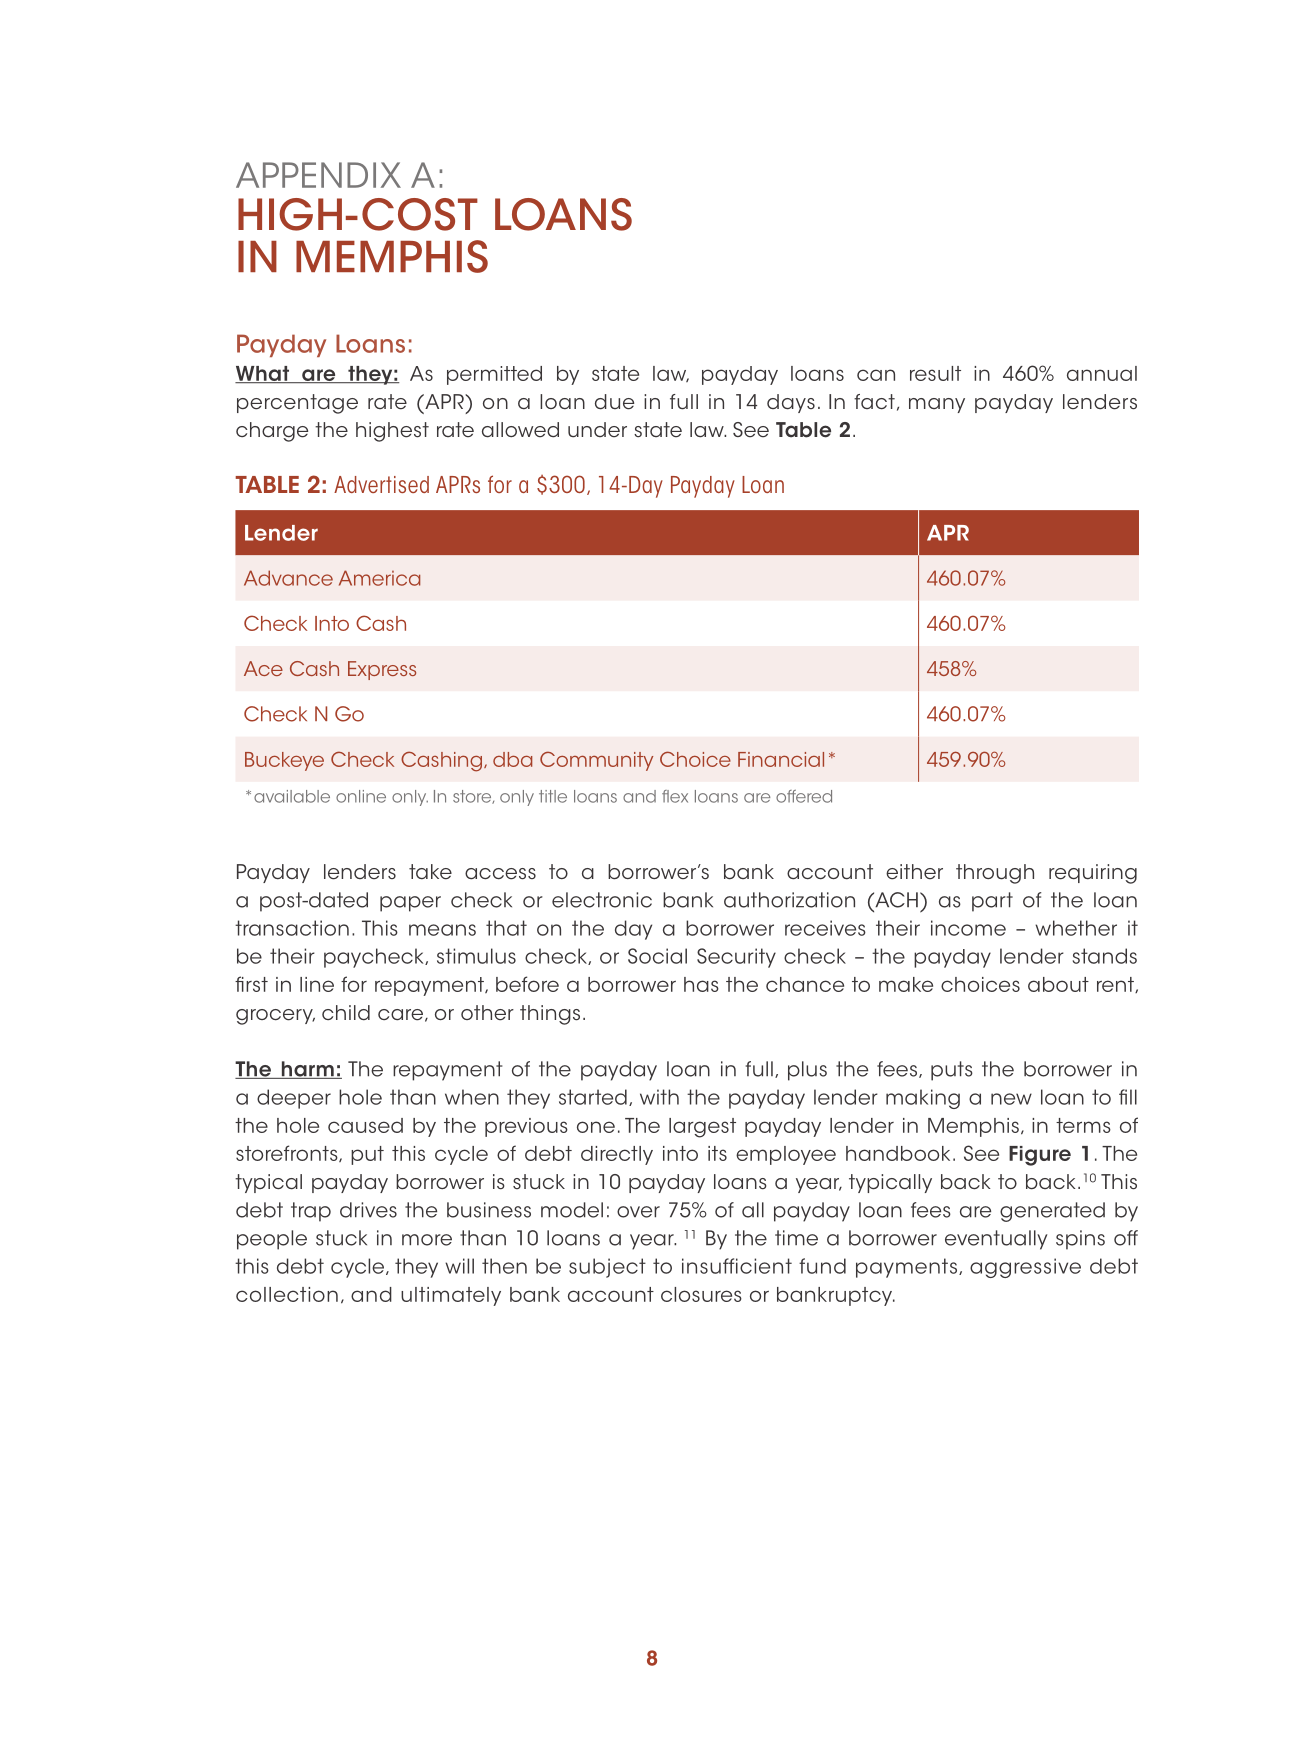 The image size is (1304, 1739). What do you see at coordinates (657, 956) in the page?
I see `Social` at bounding box center [657, 956].
